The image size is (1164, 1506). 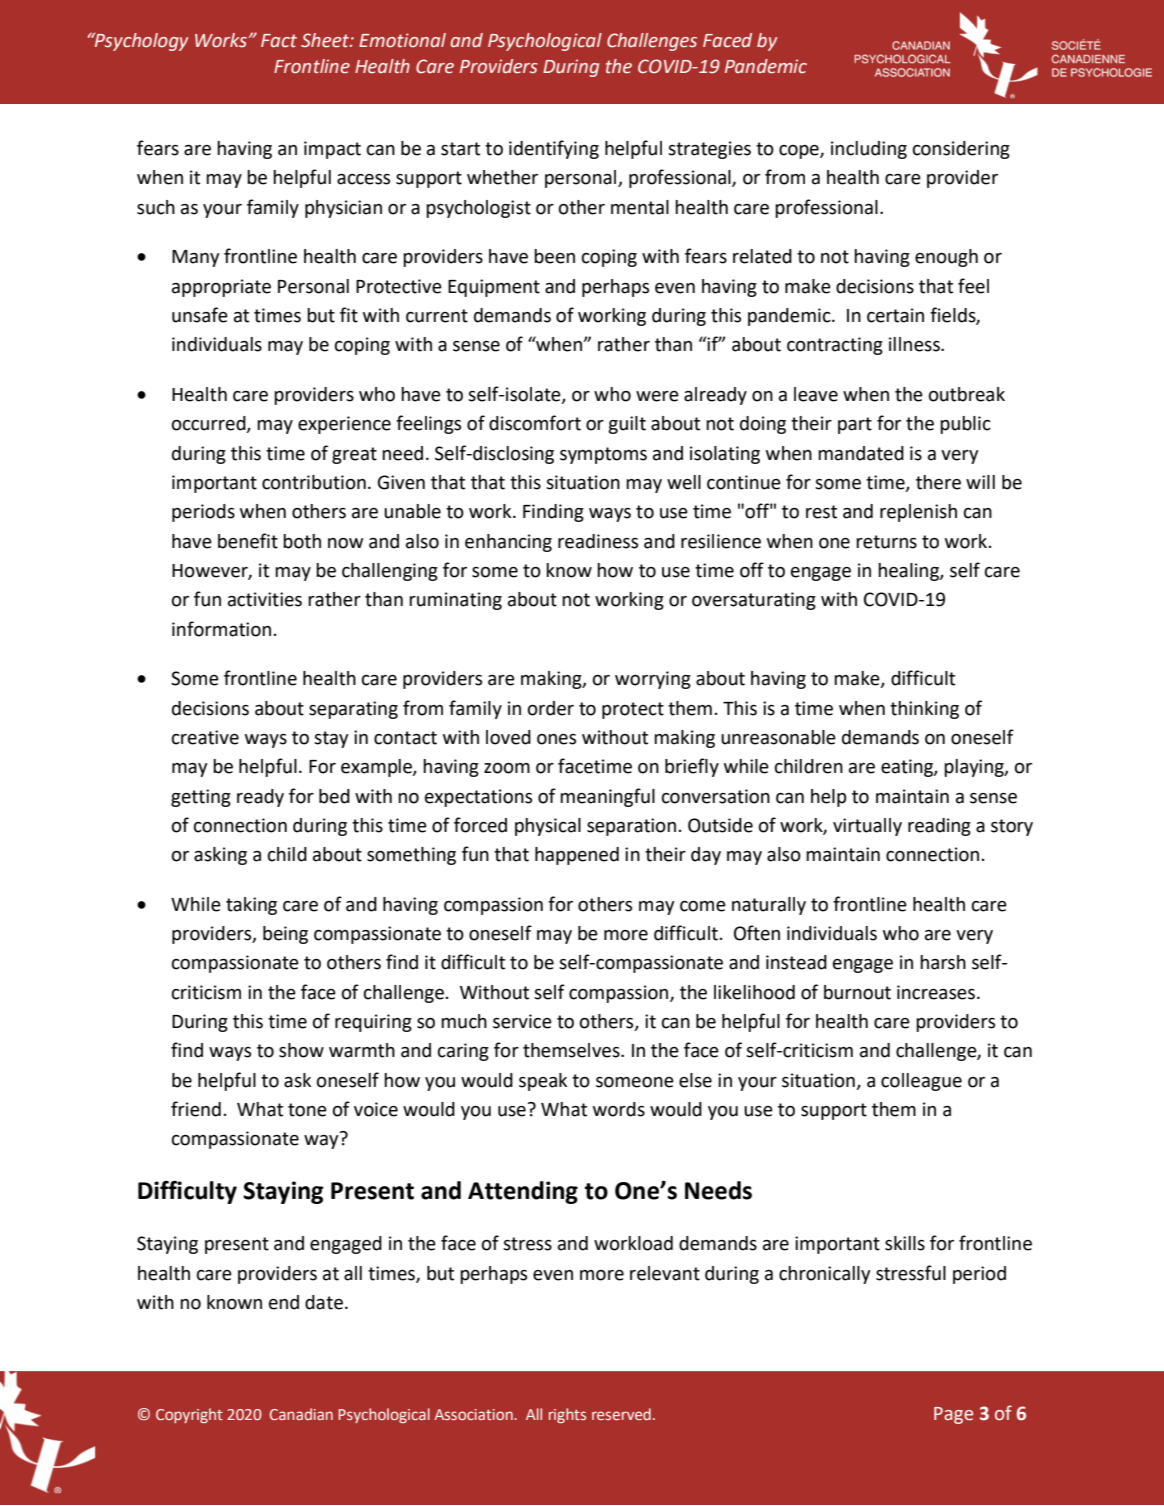 I want to click on harsh, so click(x=943, y=962).
